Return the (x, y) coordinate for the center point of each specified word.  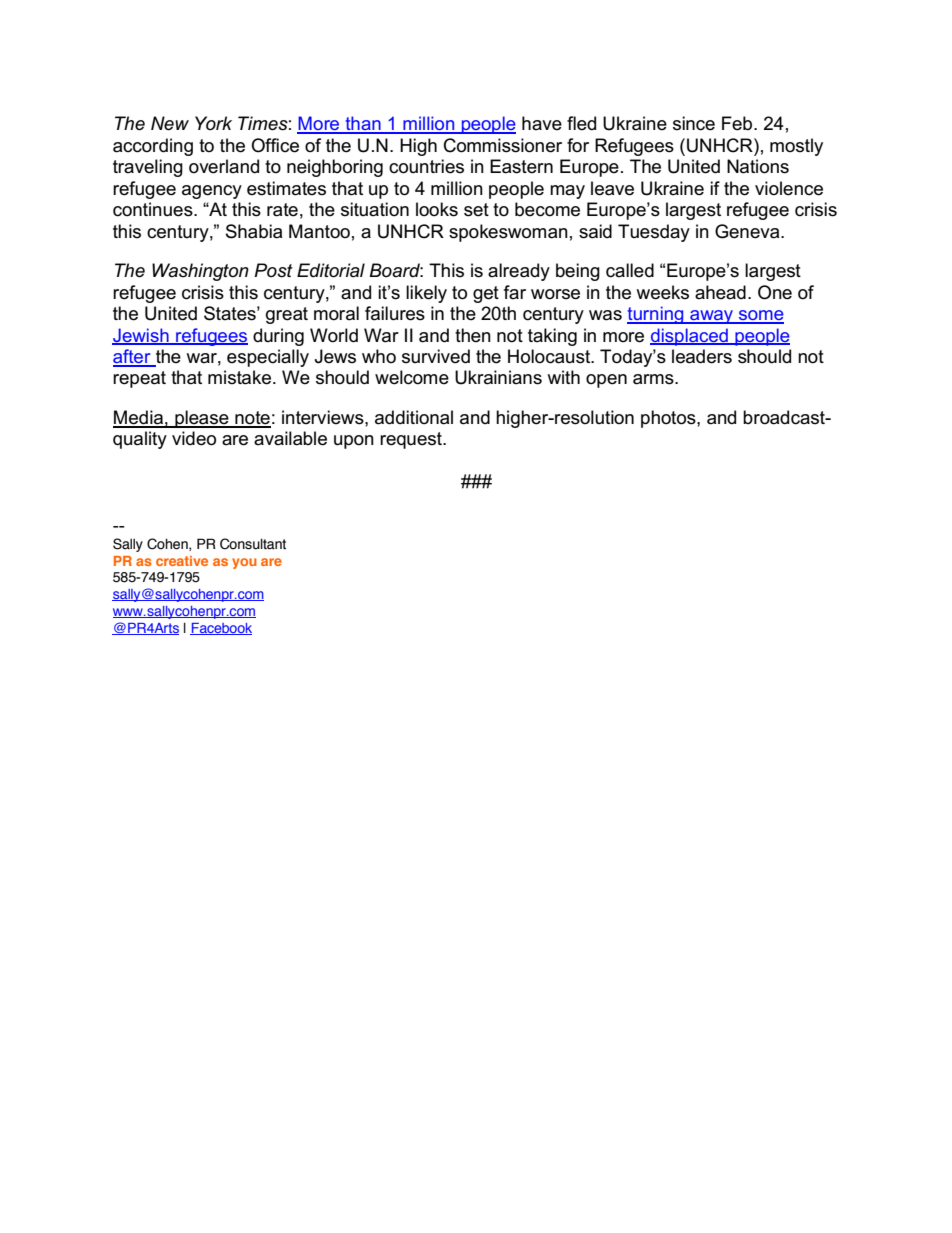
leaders (702, 356)
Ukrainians (498, 377)
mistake (239, 377)
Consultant (253, 544)
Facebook (221, 629)
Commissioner (503, 145)
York (213, 123)
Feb (738, 123)
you (244, 563)
